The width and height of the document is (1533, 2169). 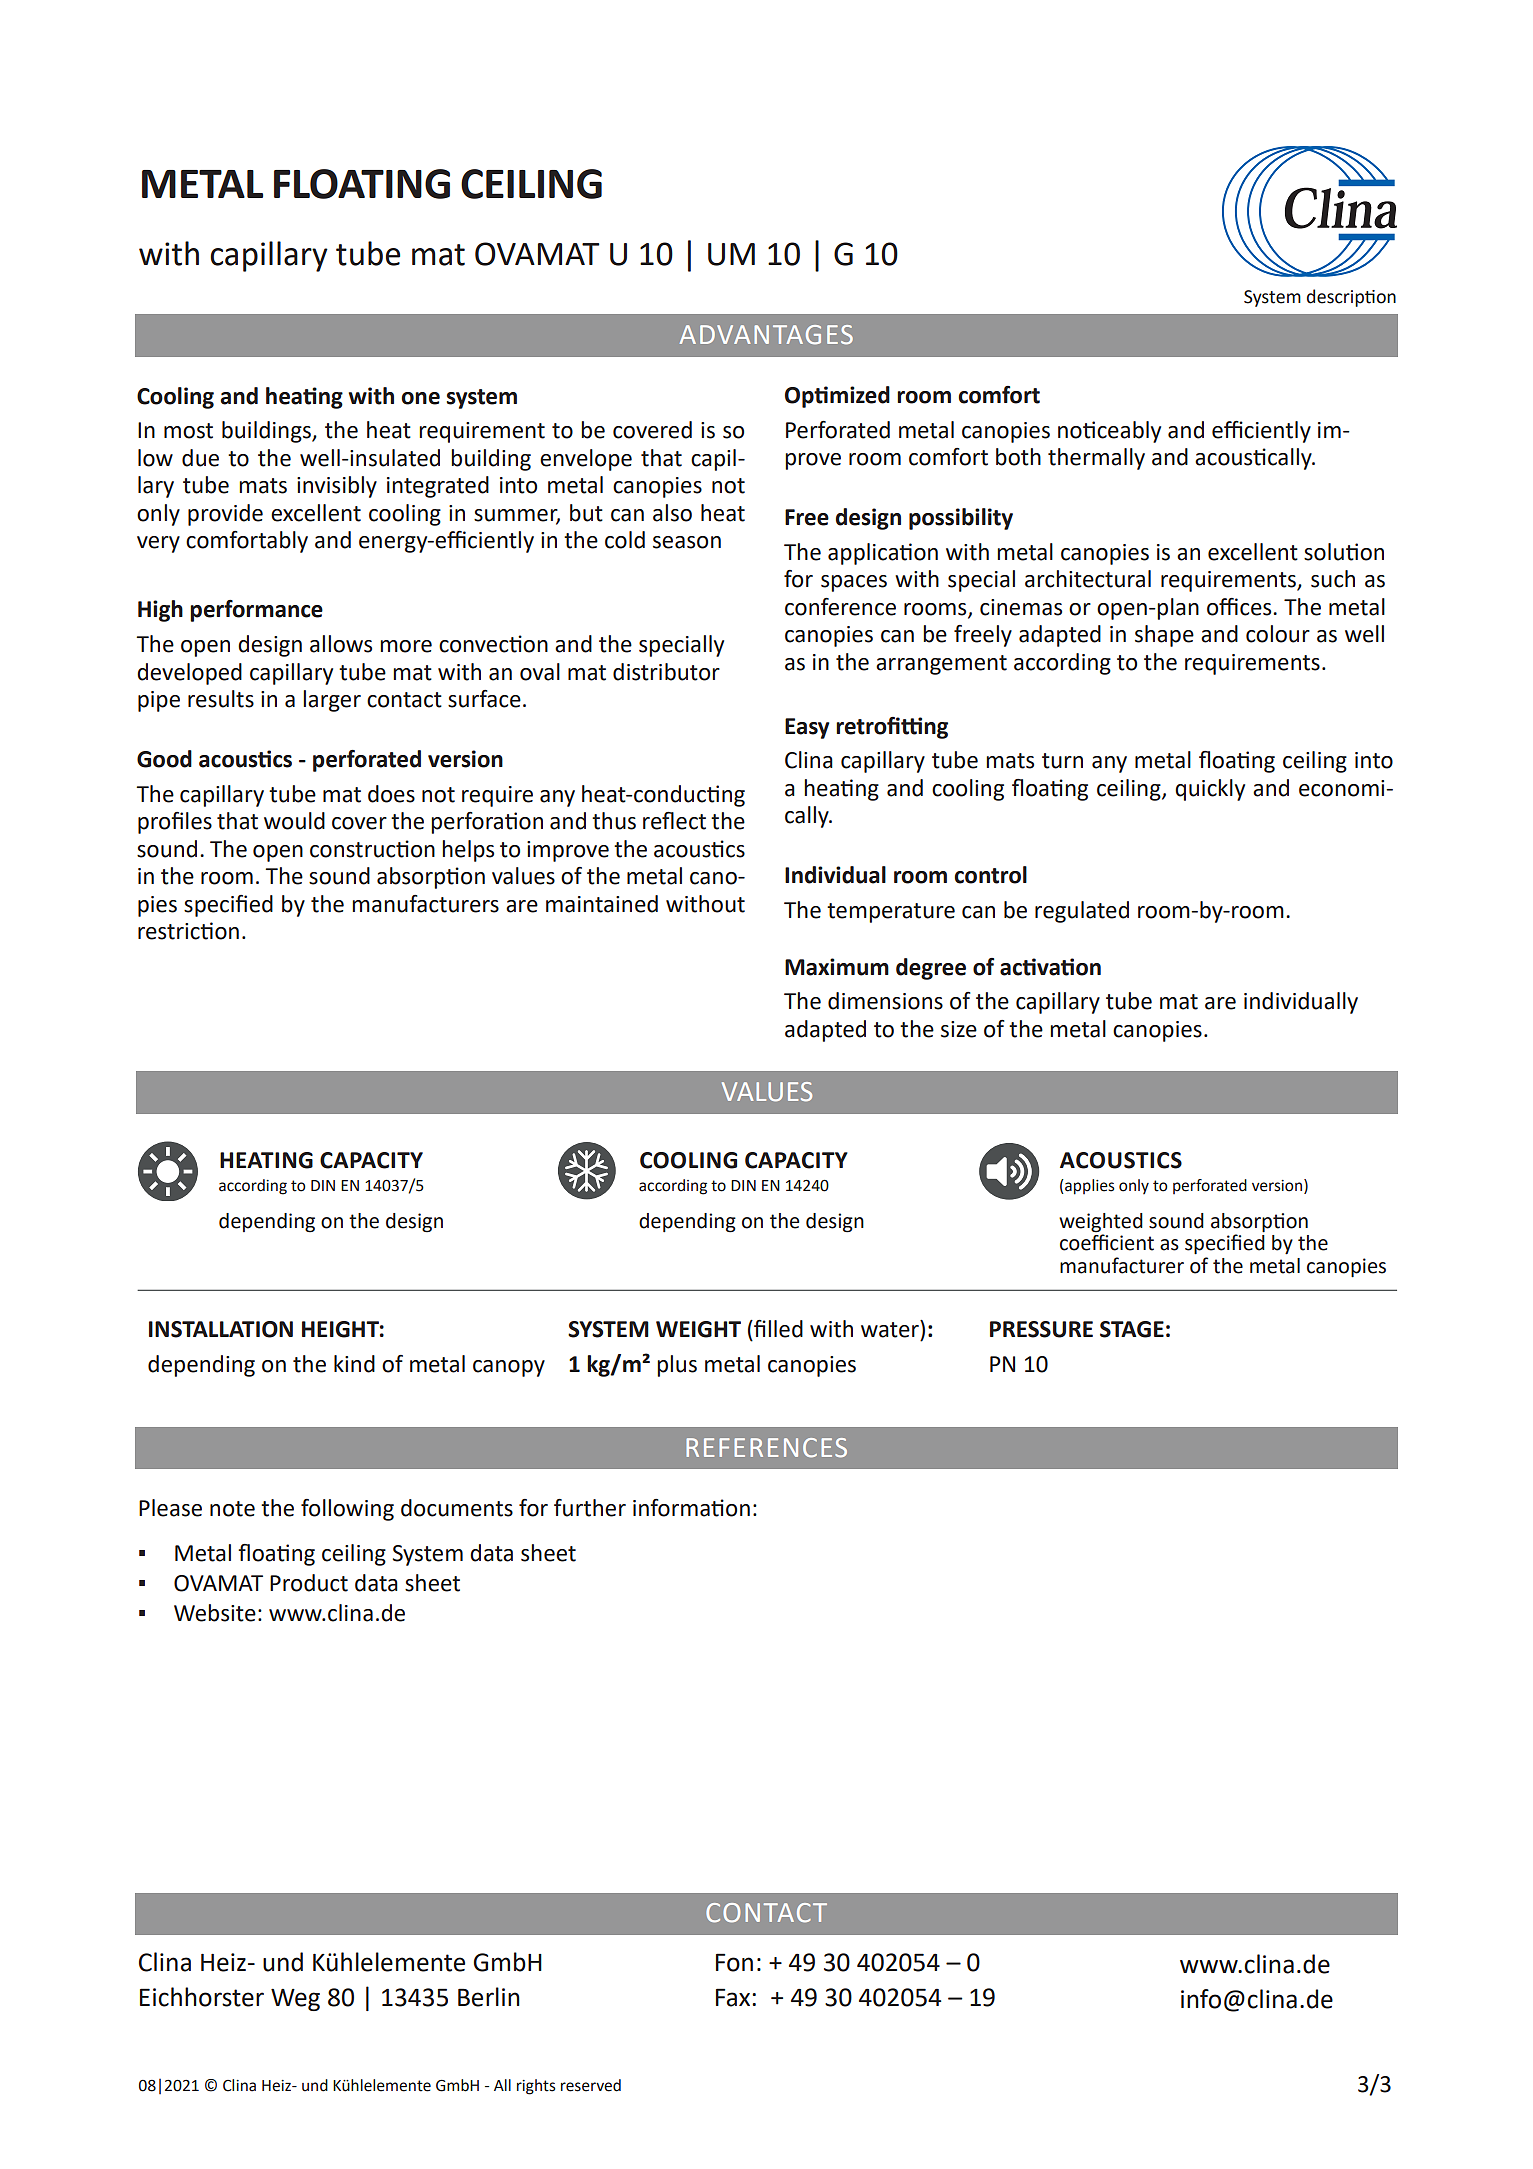 I want to click on INSTALLATION, so click(x=221, y=1329).
